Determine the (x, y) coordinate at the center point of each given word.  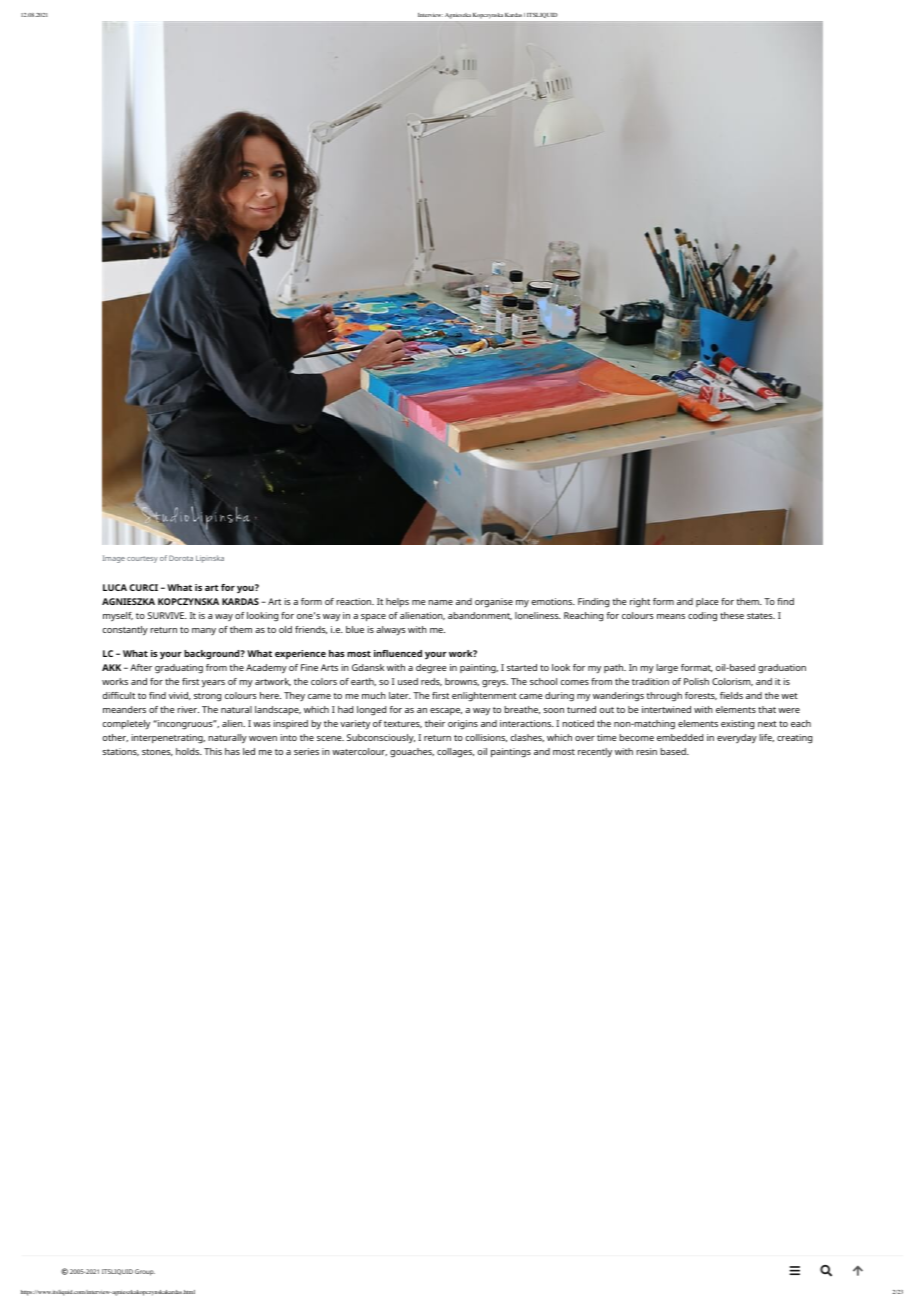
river (188, 709)
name (440, 602)
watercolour (359, 752)
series (306, 751)
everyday (737, 739)
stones (157, 752)
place (707, 602)
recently (595, 752)
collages (455, 753)
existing (737, 725)
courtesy (142, 559)
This (213, 751)
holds (189, 751)
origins (463, 724)
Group (145, 1272)
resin (646, 751)
